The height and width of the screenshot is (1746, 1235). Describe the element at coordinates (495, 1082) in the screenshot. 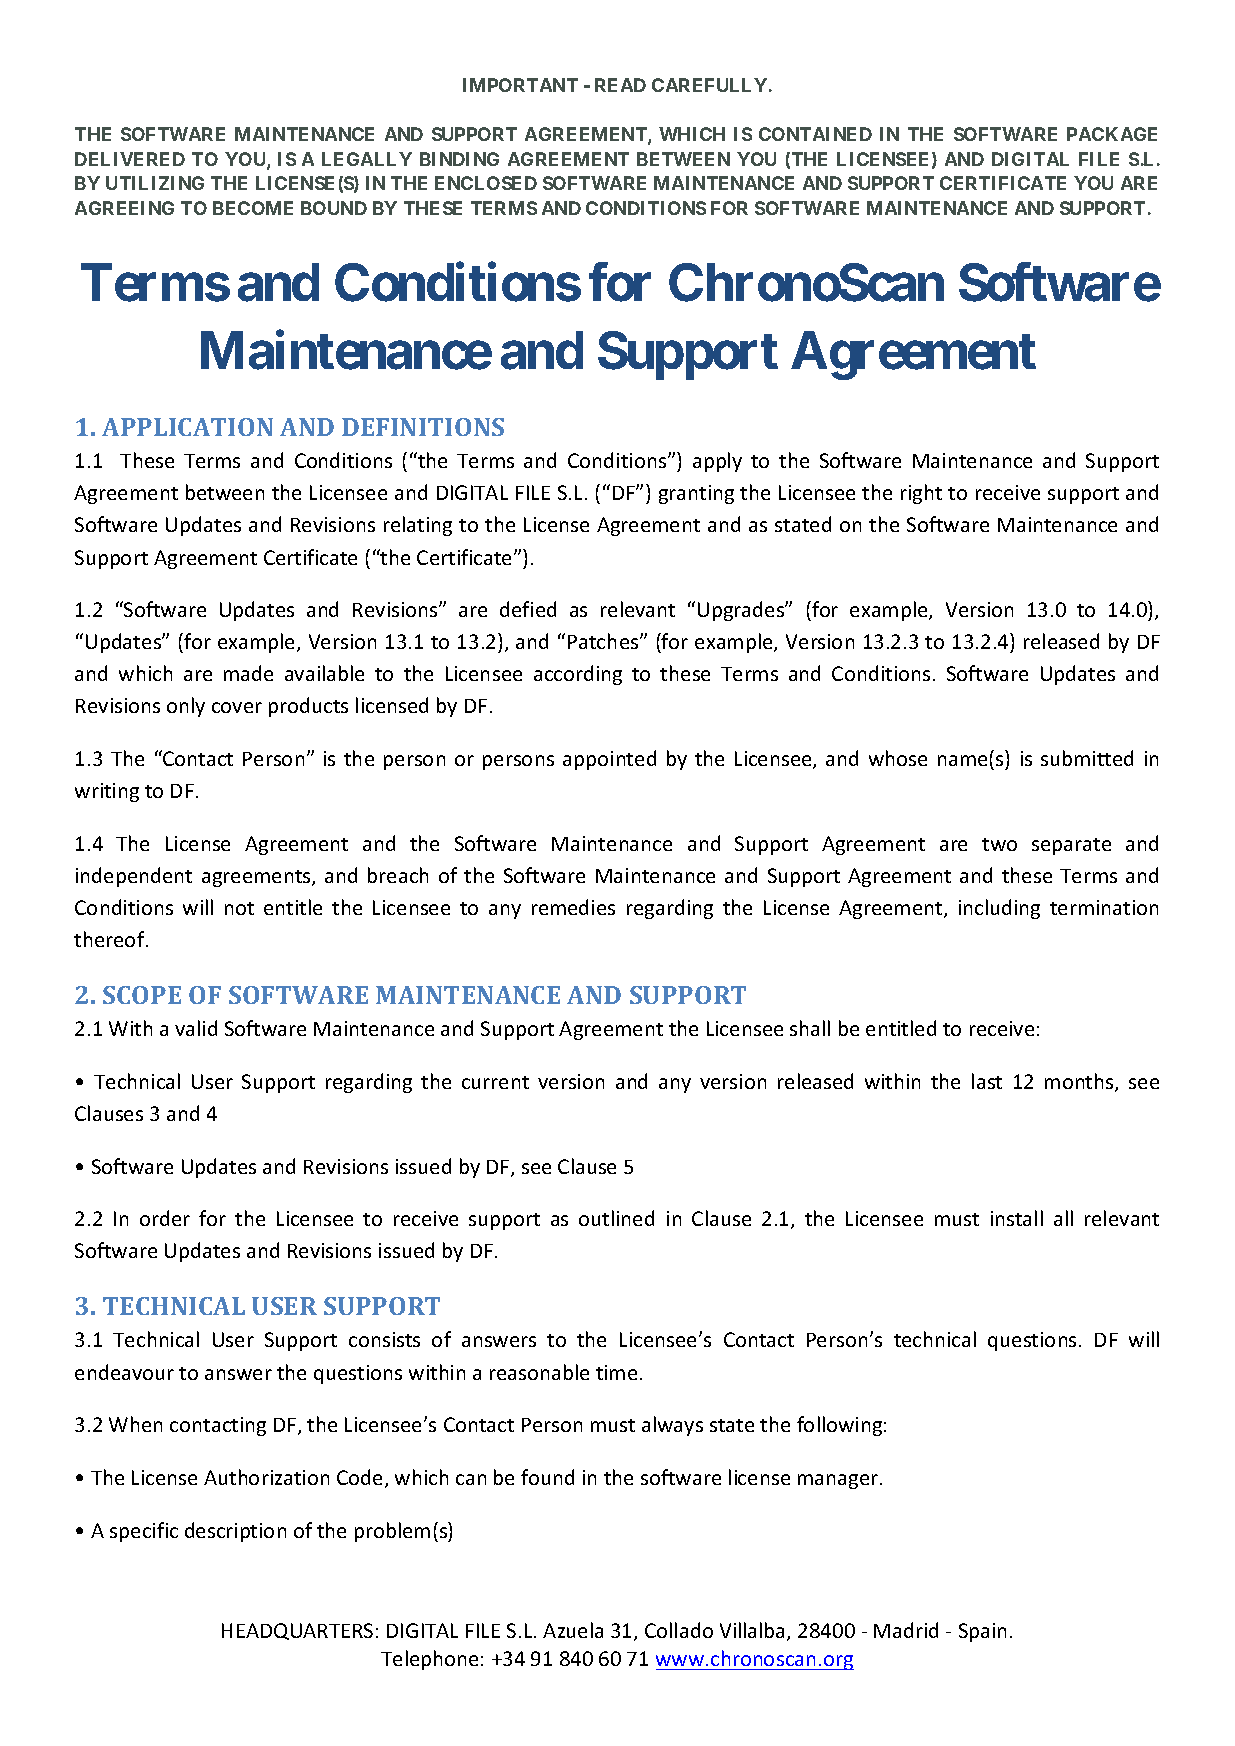

I see `current` at that location.
